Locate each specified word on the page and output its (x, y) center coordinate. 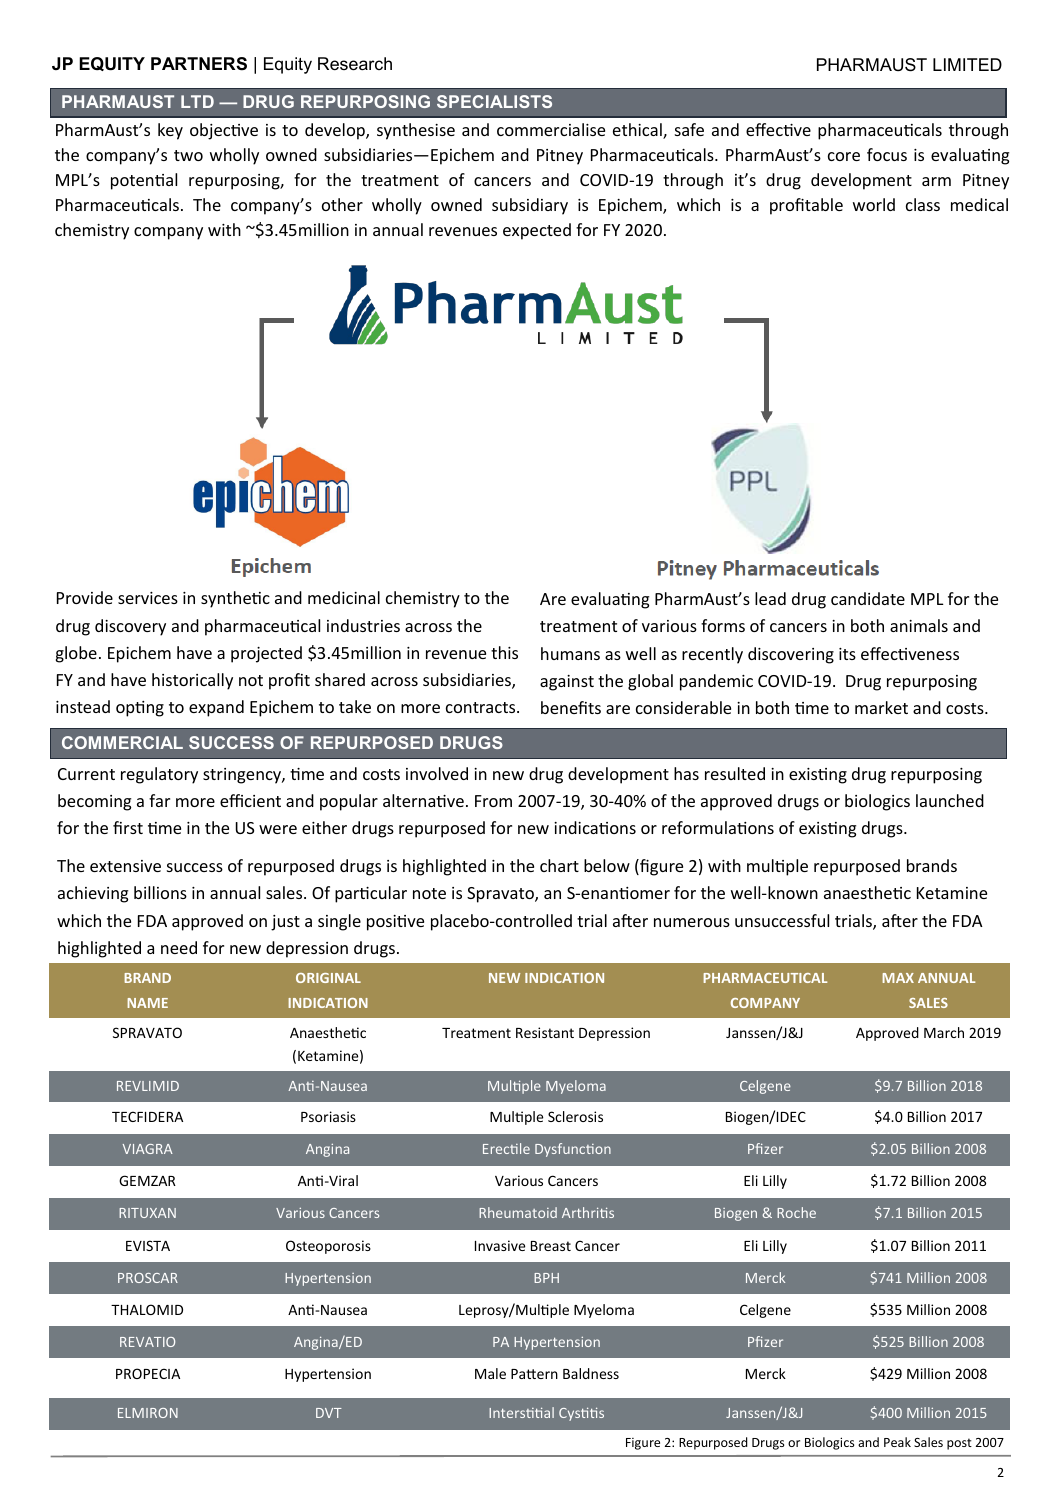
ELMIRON (148, 1413)
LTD (197, 101)
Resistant (545, 1032)
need (179, 947)
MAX (898, 978)
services (148, 598)
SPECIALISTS (494, 101)
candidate (868, 598)
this (504, 652)
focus (887, 154)
